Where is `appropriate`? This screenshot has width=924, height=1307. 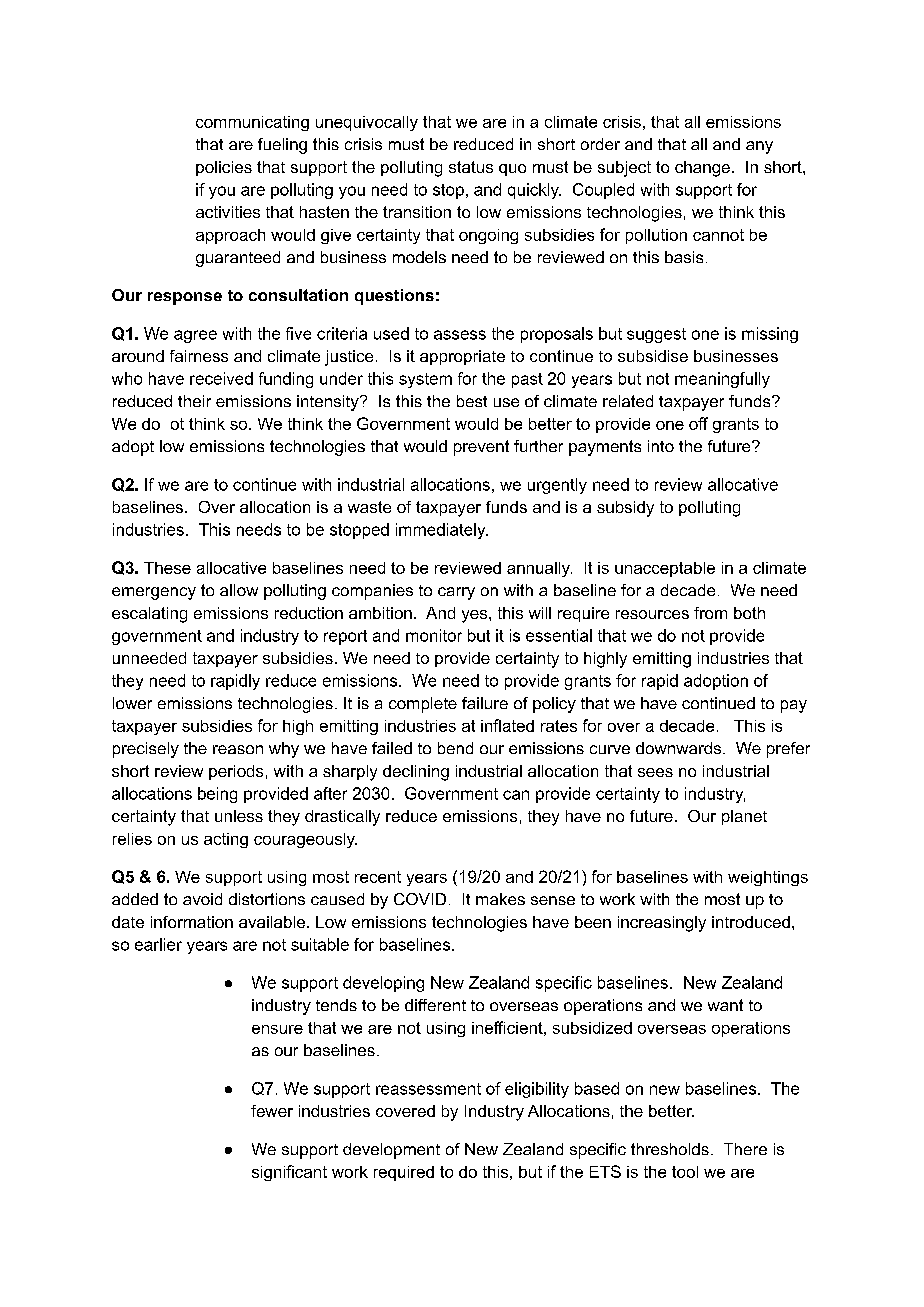 appropriate is located at coordinates (462, 357).
